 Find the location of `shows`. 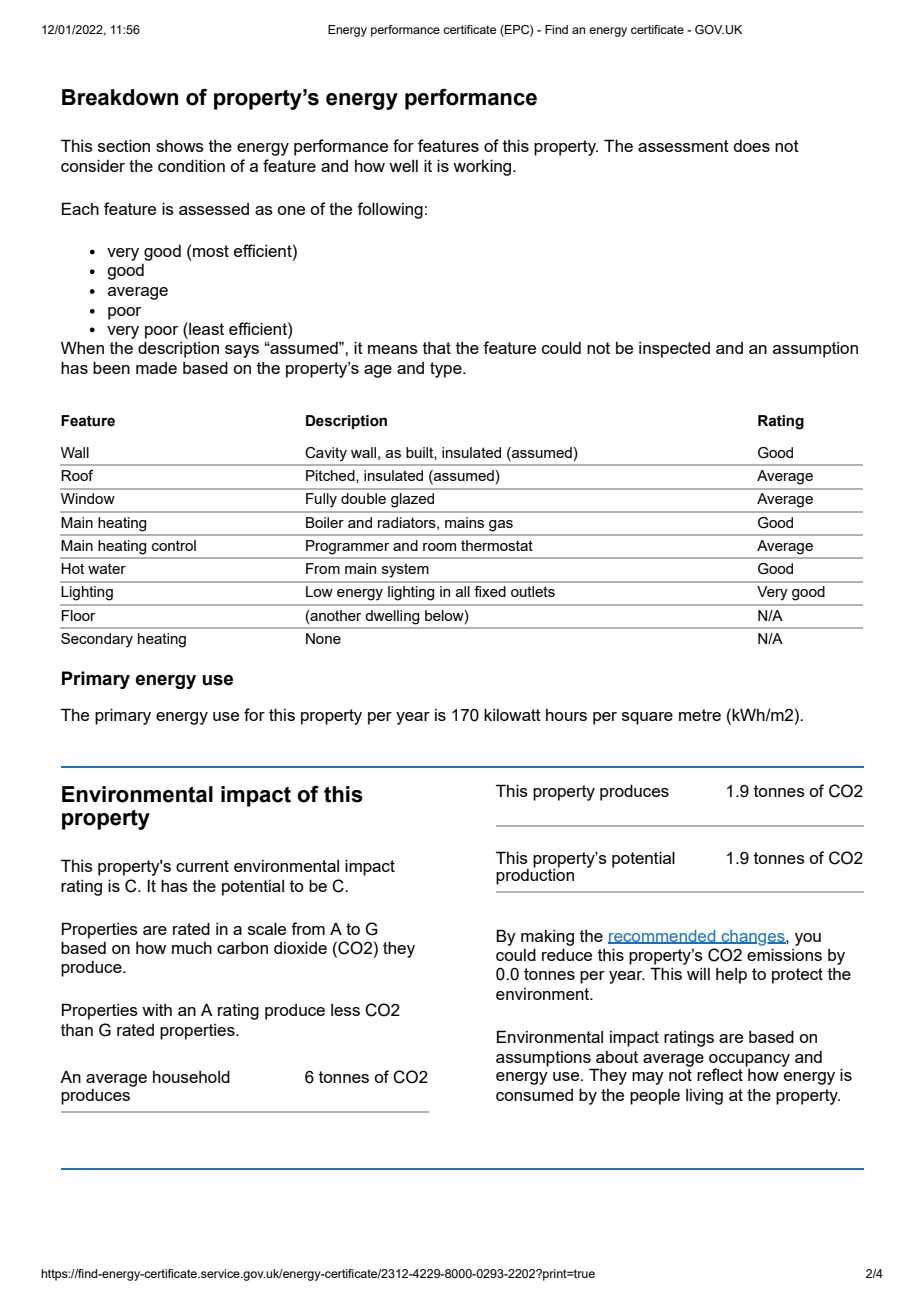

shows is located at coordinates (180, 146).
